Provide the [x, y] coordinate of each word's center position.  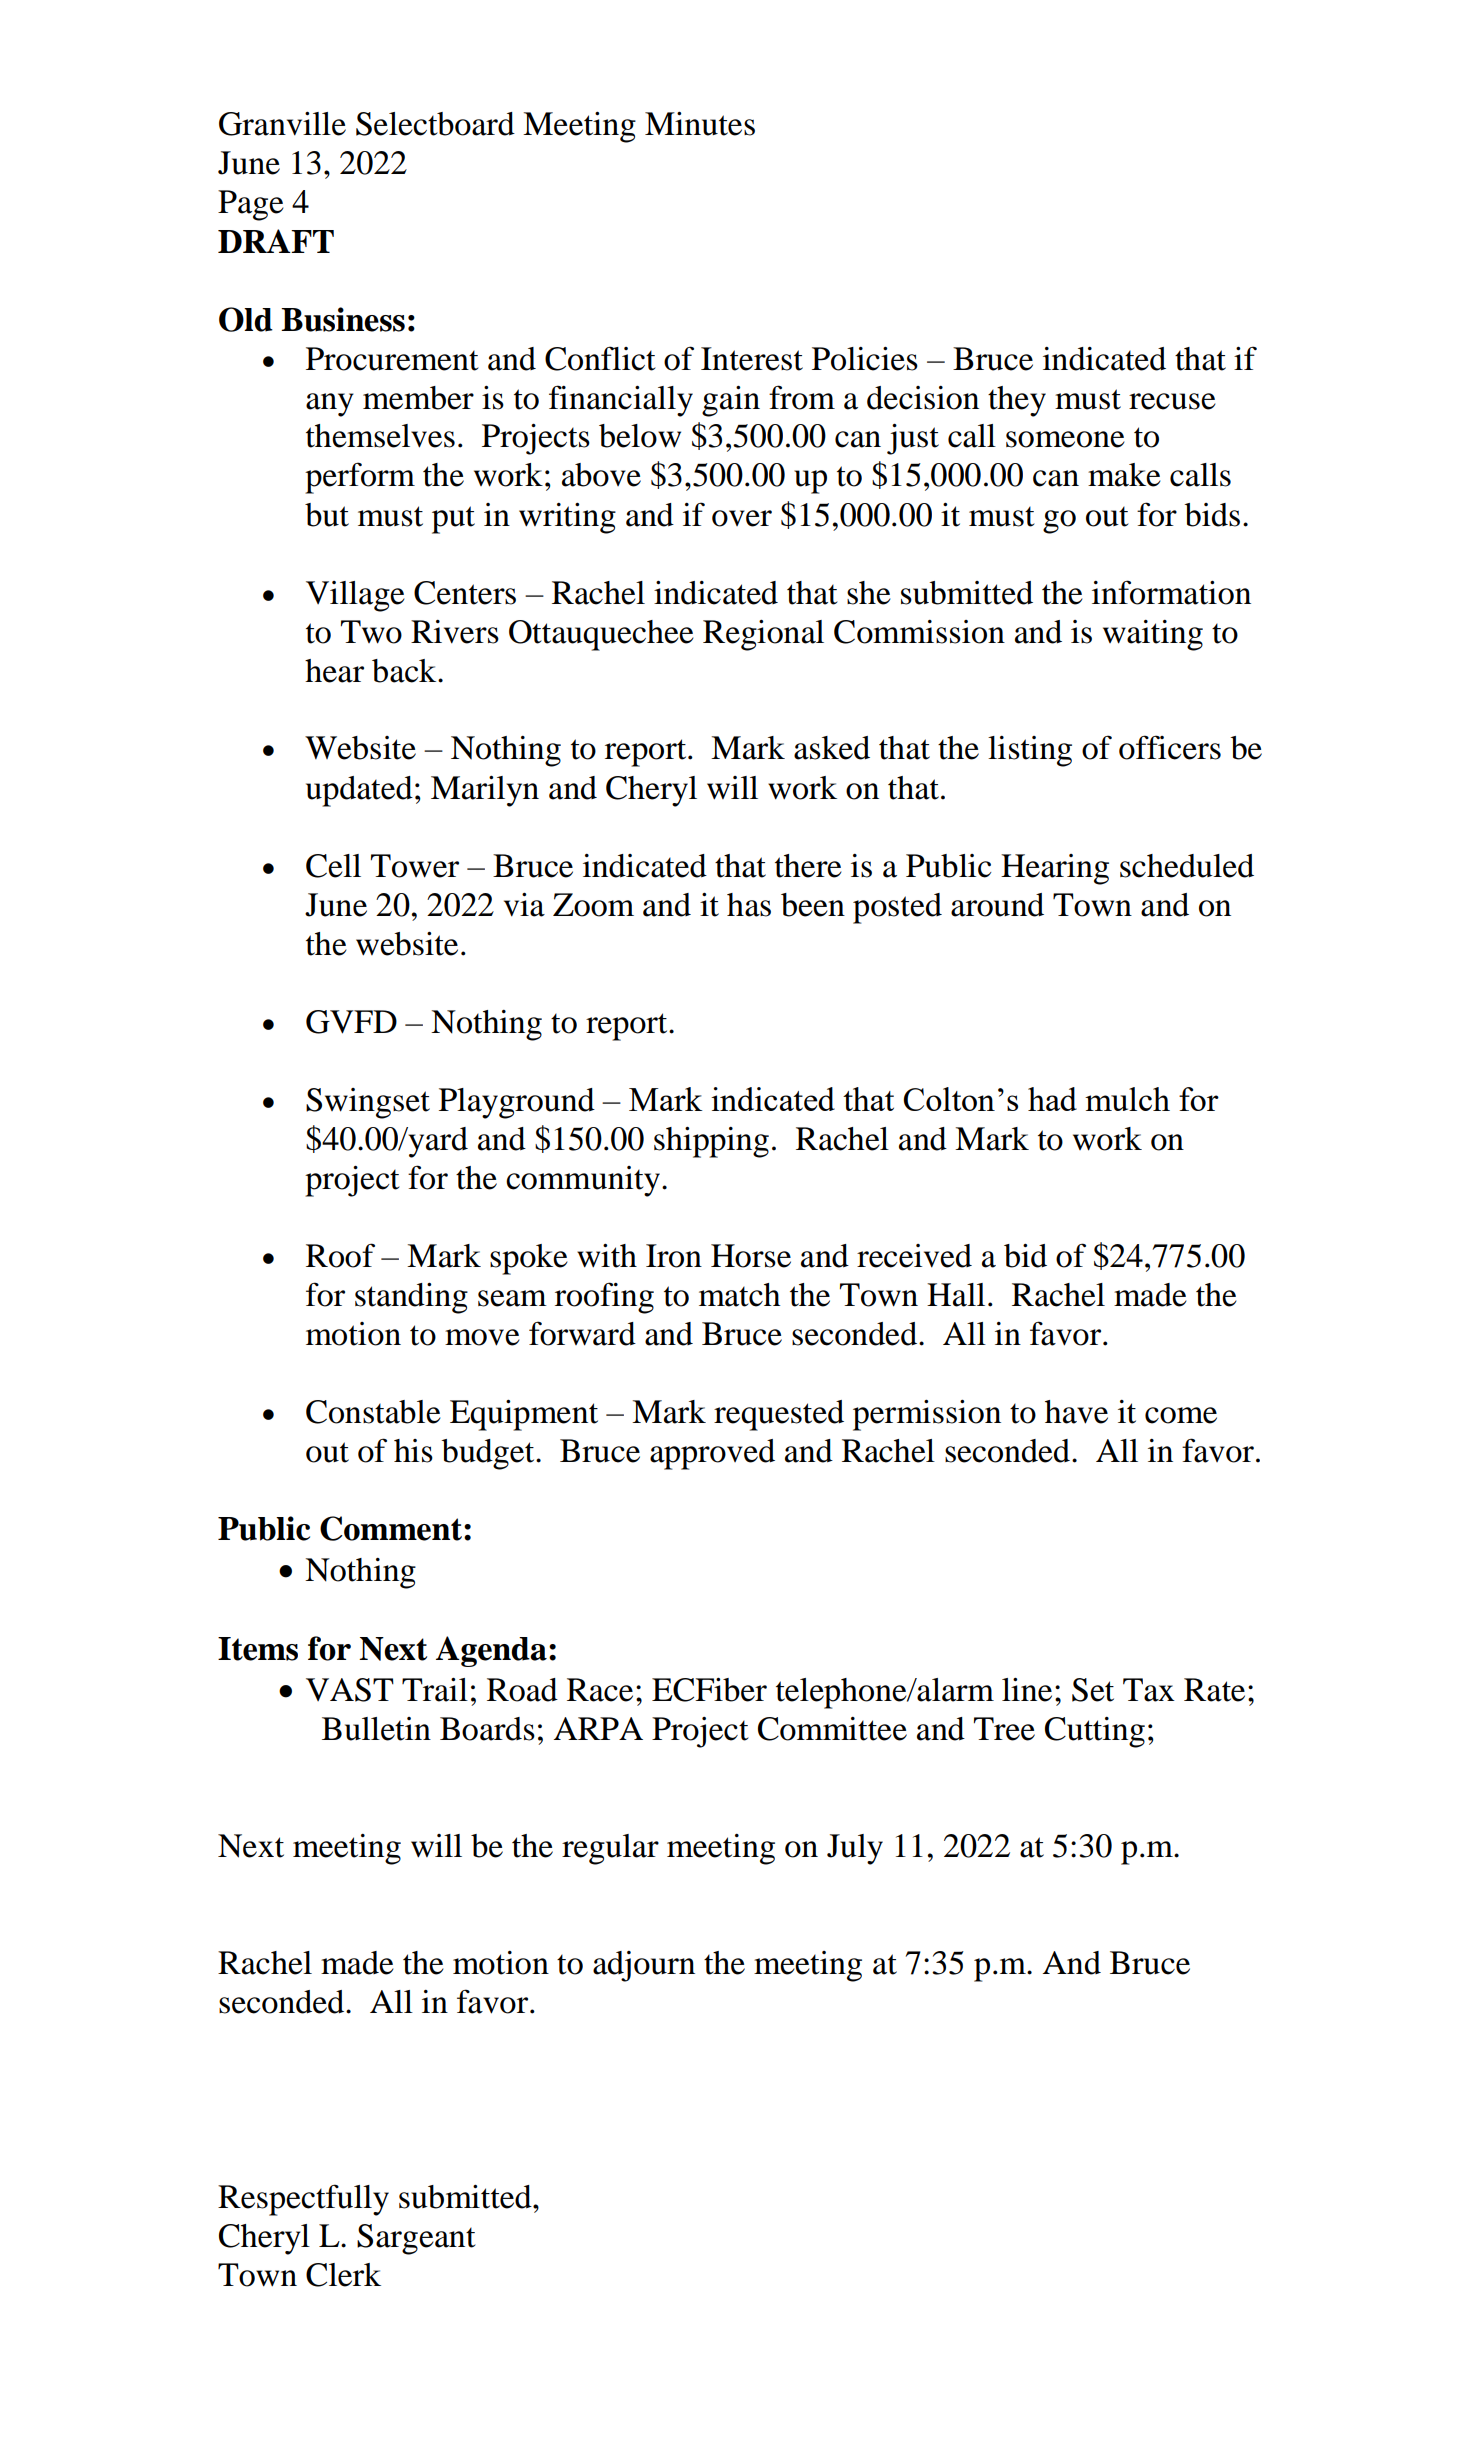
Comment [391, 1528]
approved [712, 1454]
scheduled [1187, 866]
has [749, 905]
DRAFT [276, 241]
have [1076, 1412]
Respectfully [303, 2200]
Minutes [700, 124]
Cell [333, 866]
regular [610, 1849]
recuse [1172, 401]
